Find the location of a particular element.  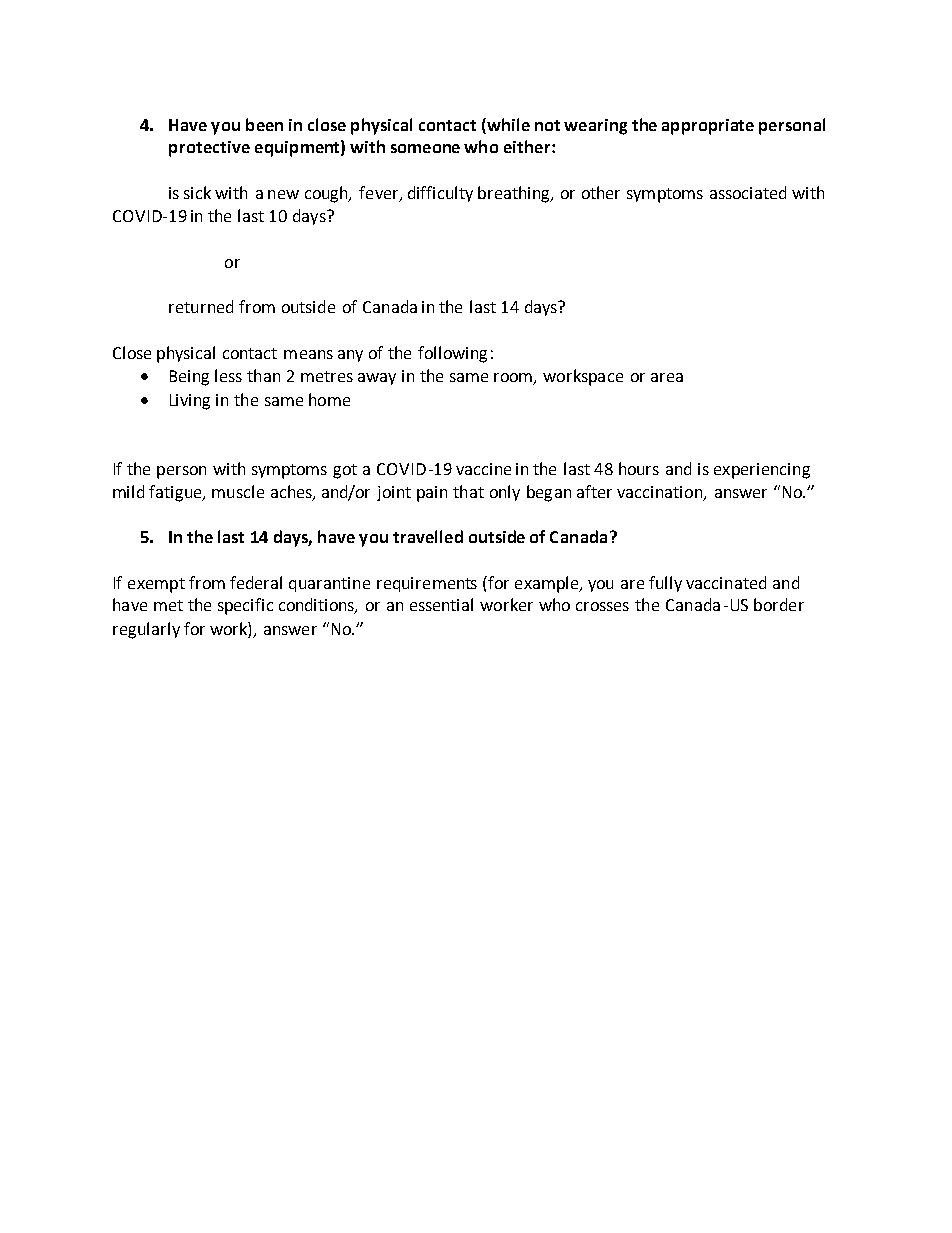

vaccine is located at coordinates (483, 469).
